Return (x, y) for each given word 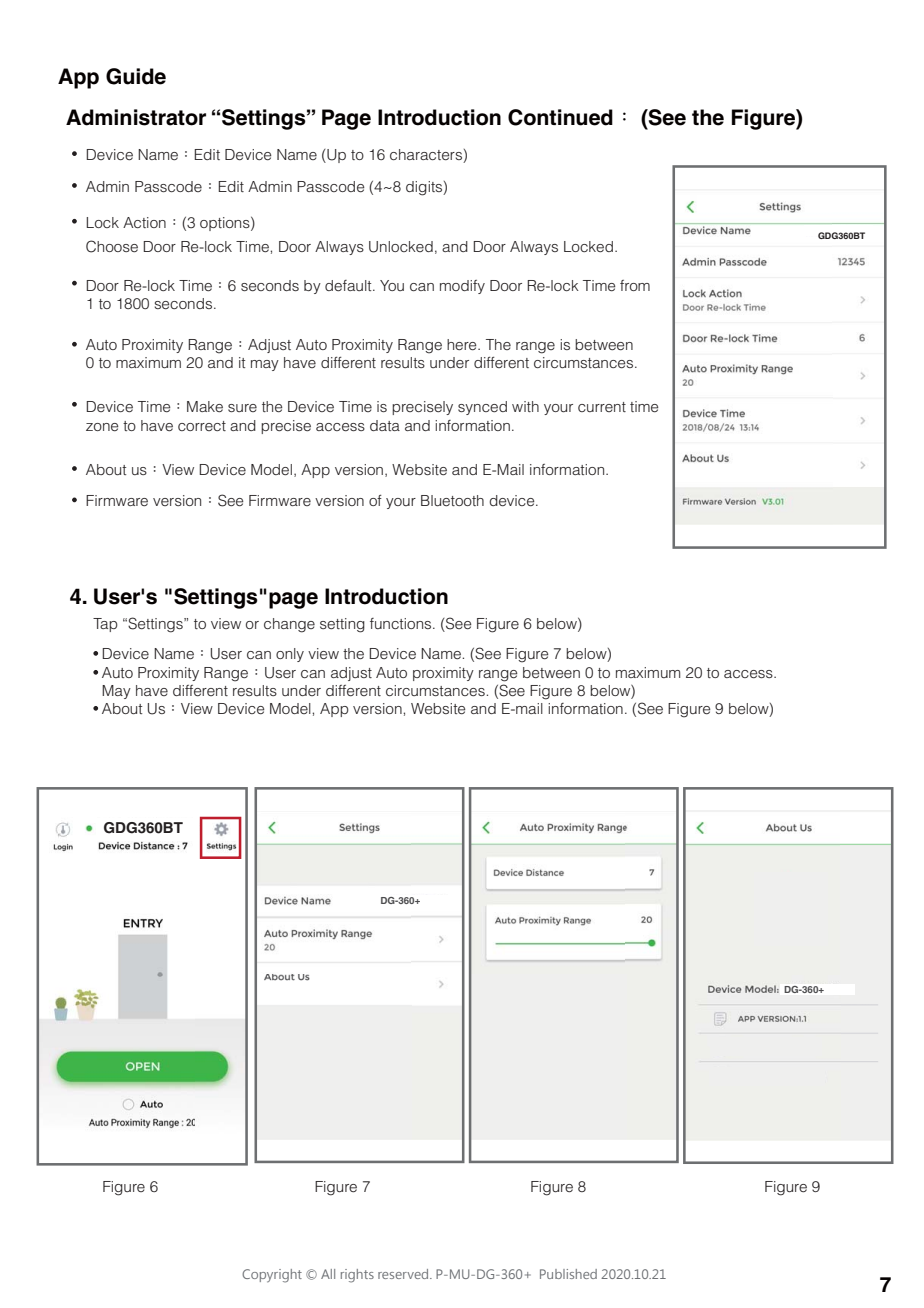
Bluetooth (452, 500)
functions (402, 623)
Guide (136, 76)
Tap (105, 625)
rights (357, 1276)
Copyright (272, 1276)
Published (568, 1274)
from (635, 285)
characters (427, 156)
